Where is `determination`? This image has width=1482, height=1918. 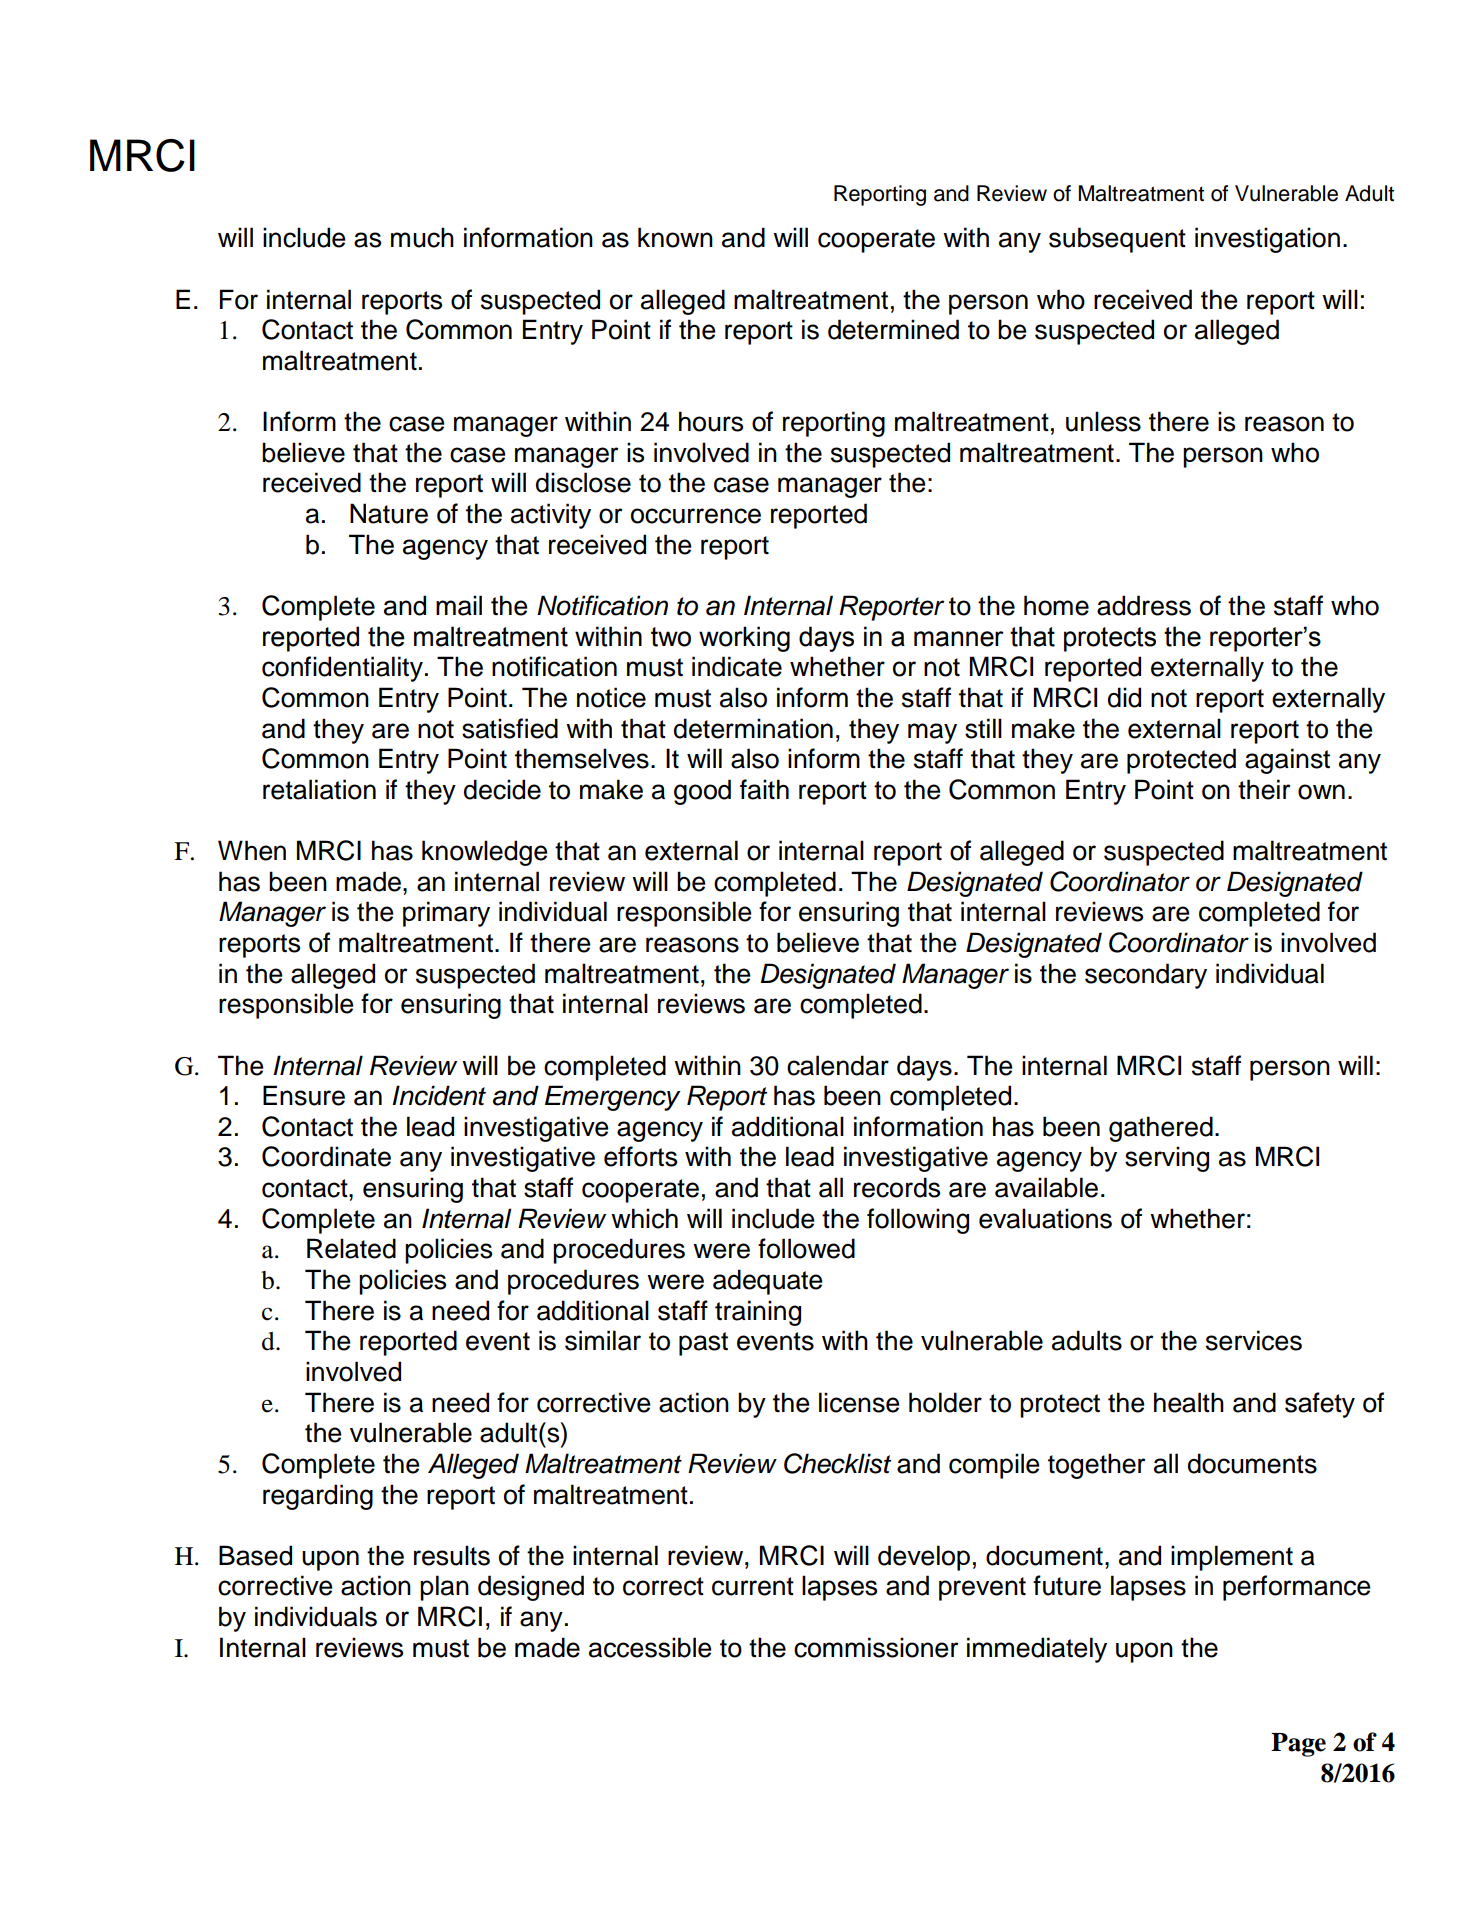 determination is located at coordinates (753, 728).
